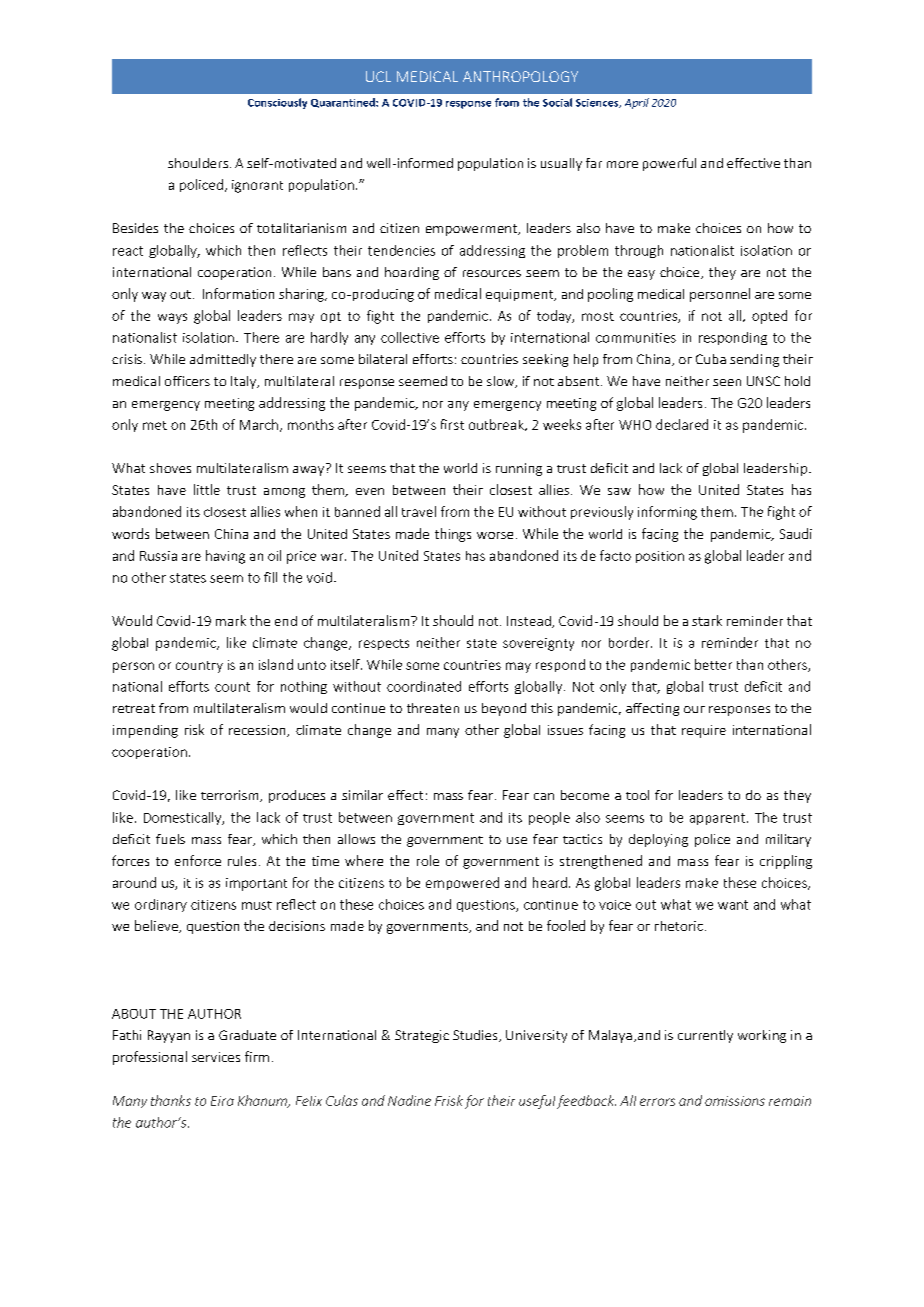 This page has width=924, height=1307. What do you see at coordinates (682, 424) in the page?
I see `declared` at bounding box center [682, 424].
